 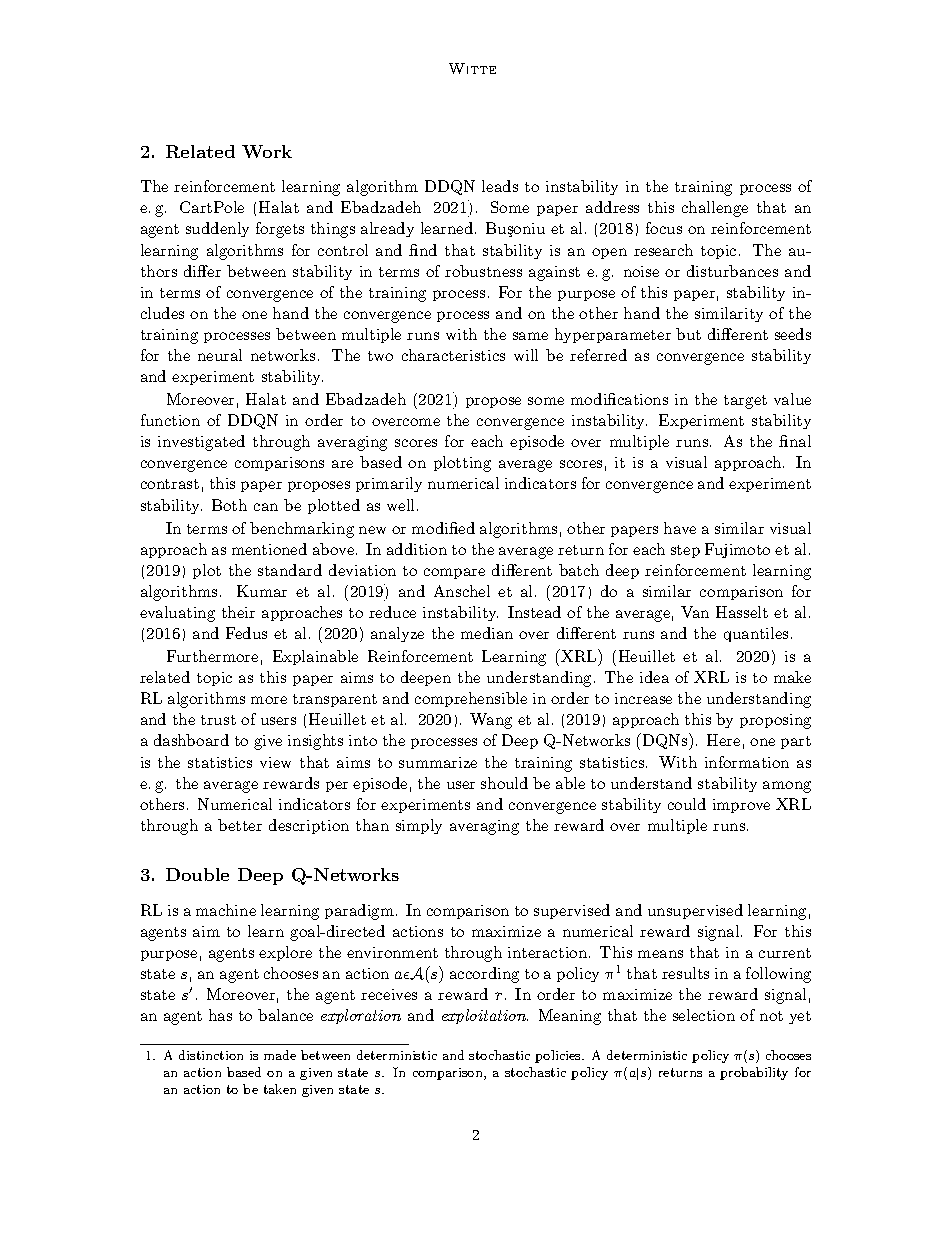 I want to click on their, so click(x=238, y=612).
